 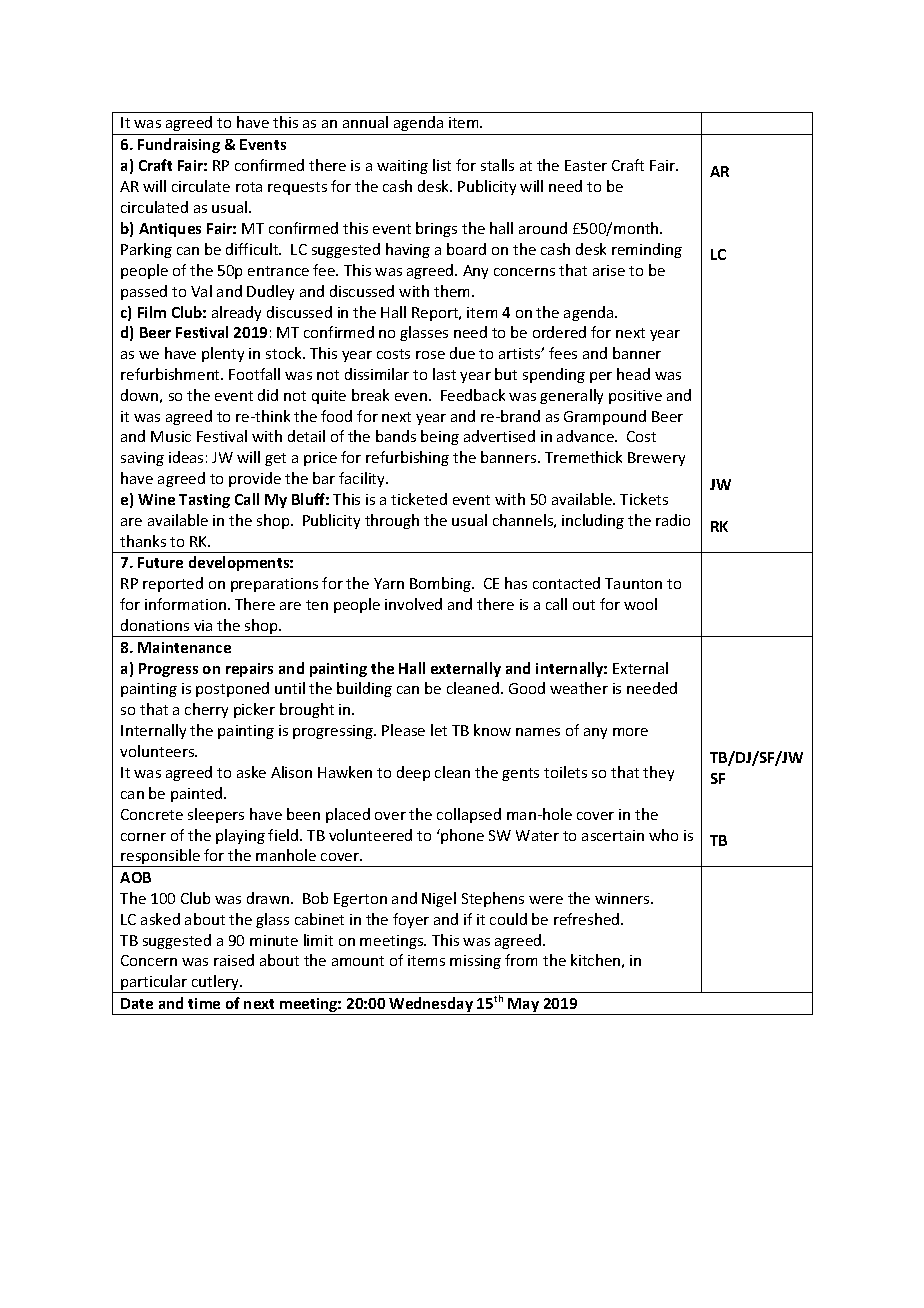 What do you see at coordinates (198, 794) in the screenshot?
I see `painted` at bounding box center [198, 794].
